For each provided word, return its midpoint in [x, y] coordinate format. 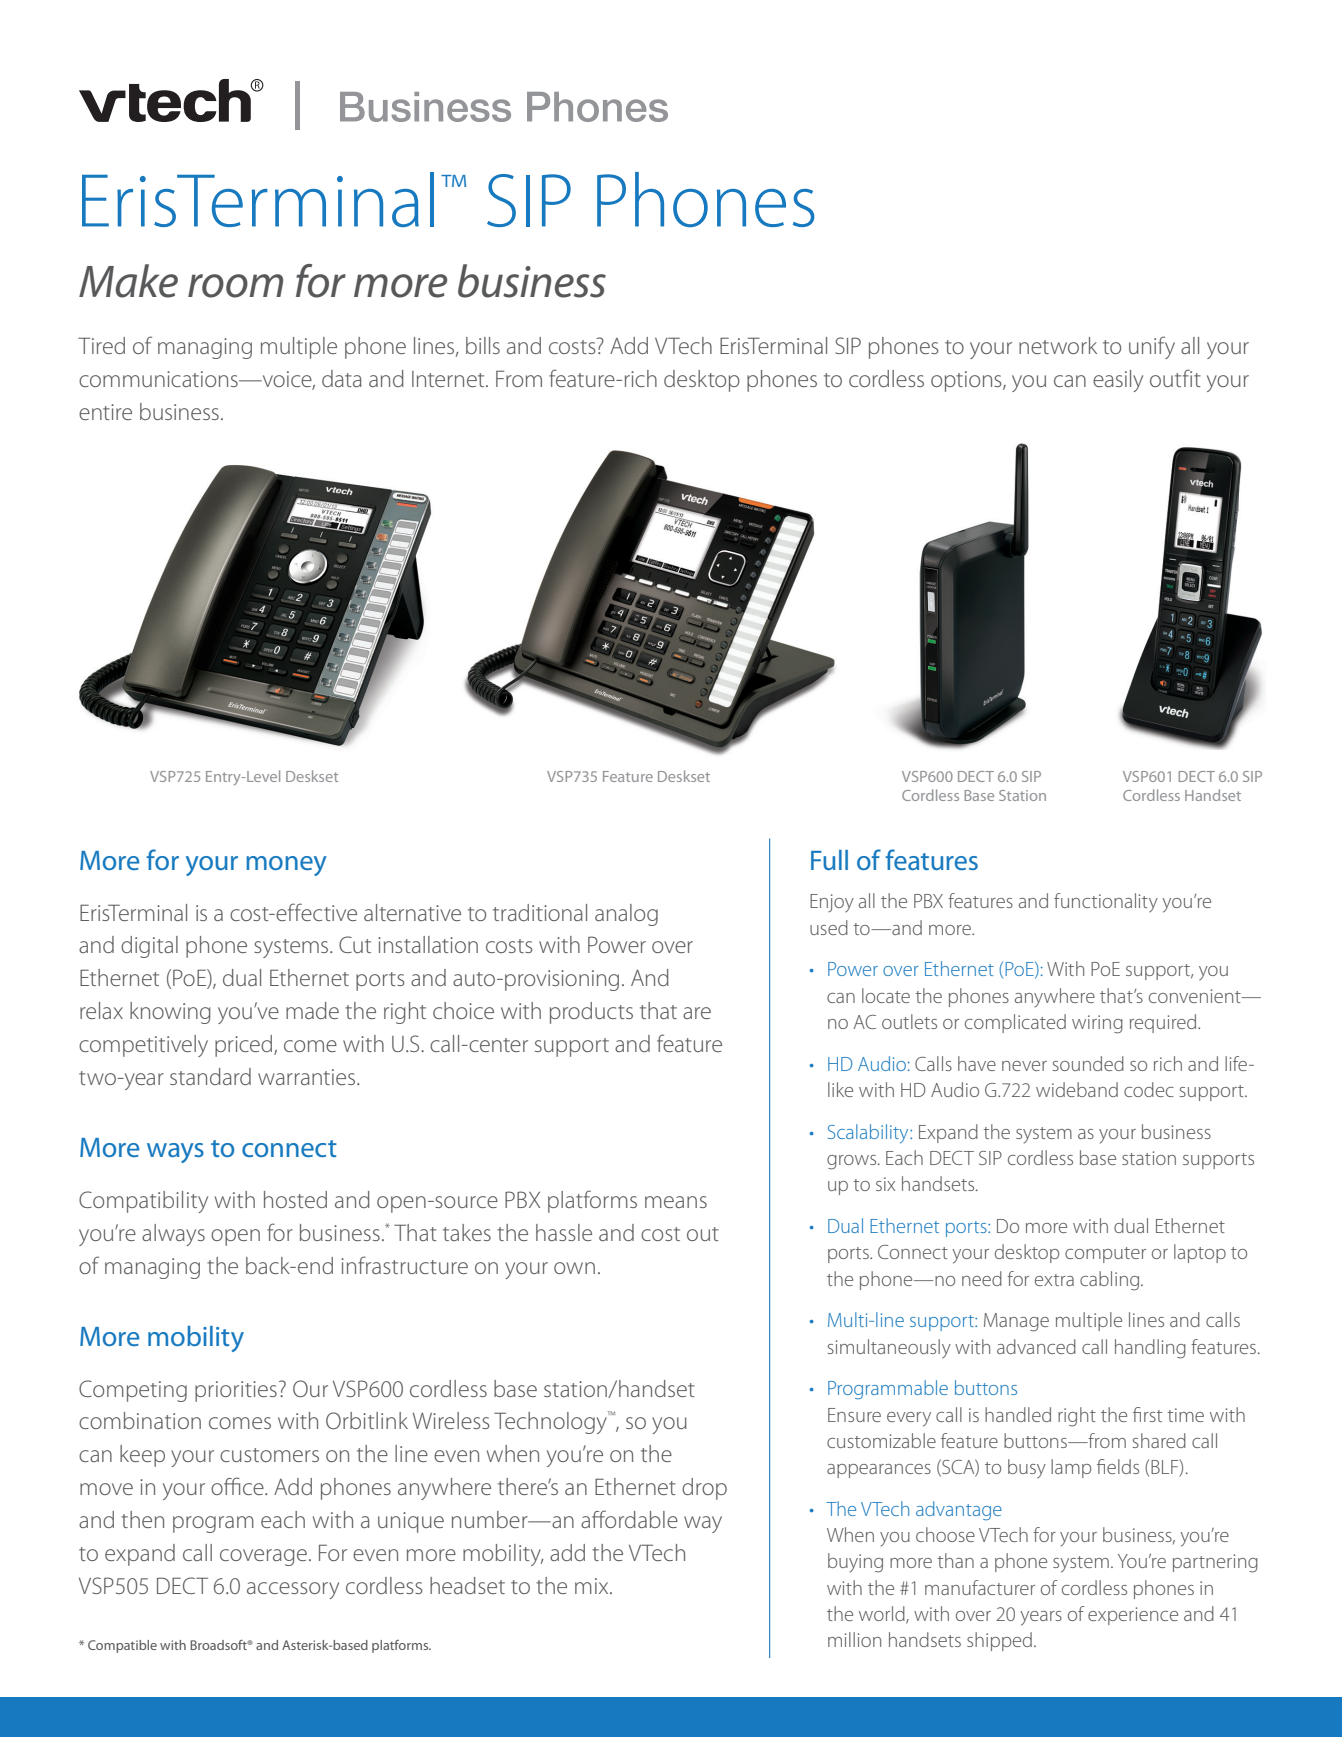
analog [626, 915]
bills [483, 345]
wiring [1097, 1024]
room [235, 286]
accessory [293, 1590]
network [1058, 345]
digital [149, 947]
